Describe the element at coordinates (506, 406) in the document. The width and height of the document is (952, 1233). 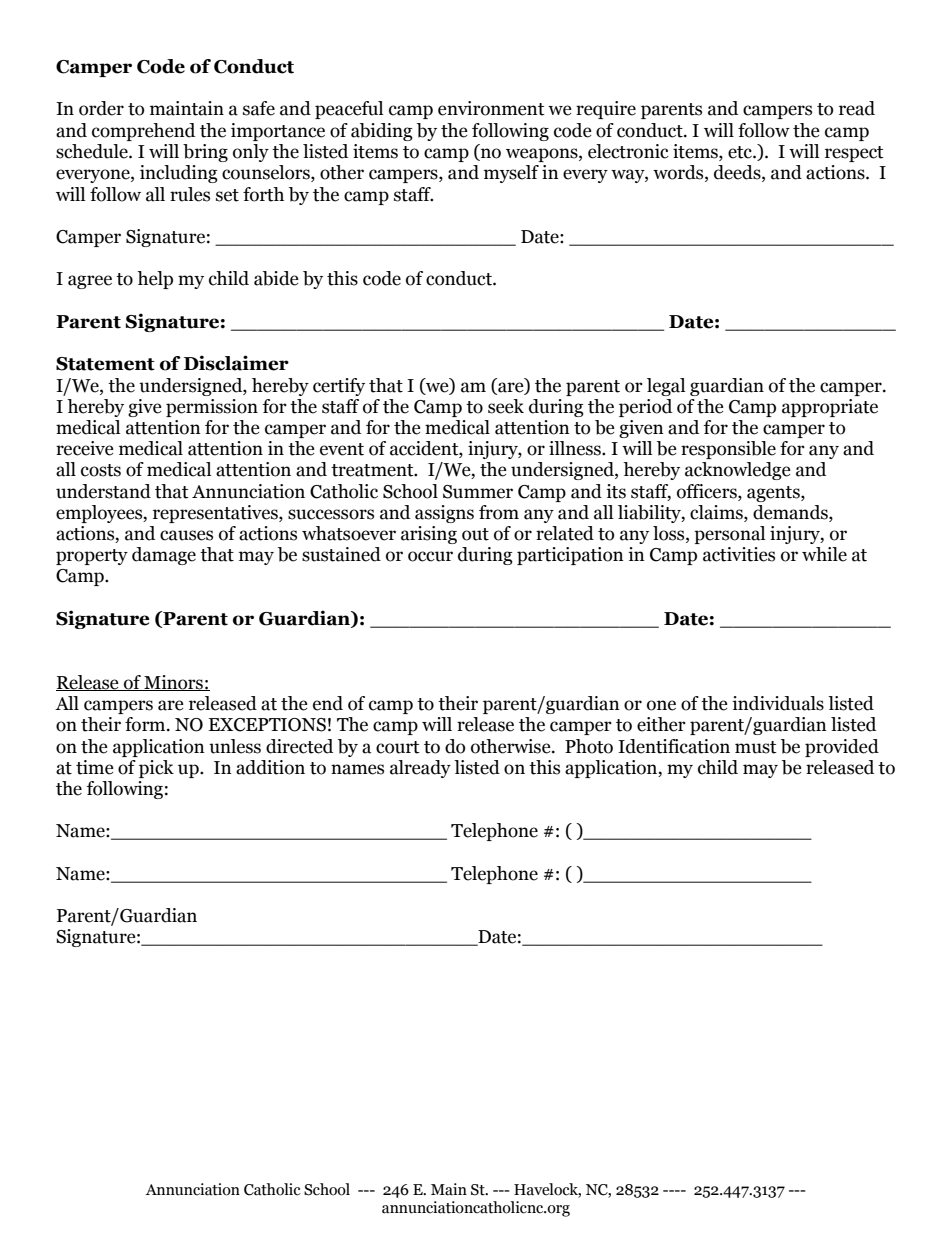
I see `seek` at that location.
